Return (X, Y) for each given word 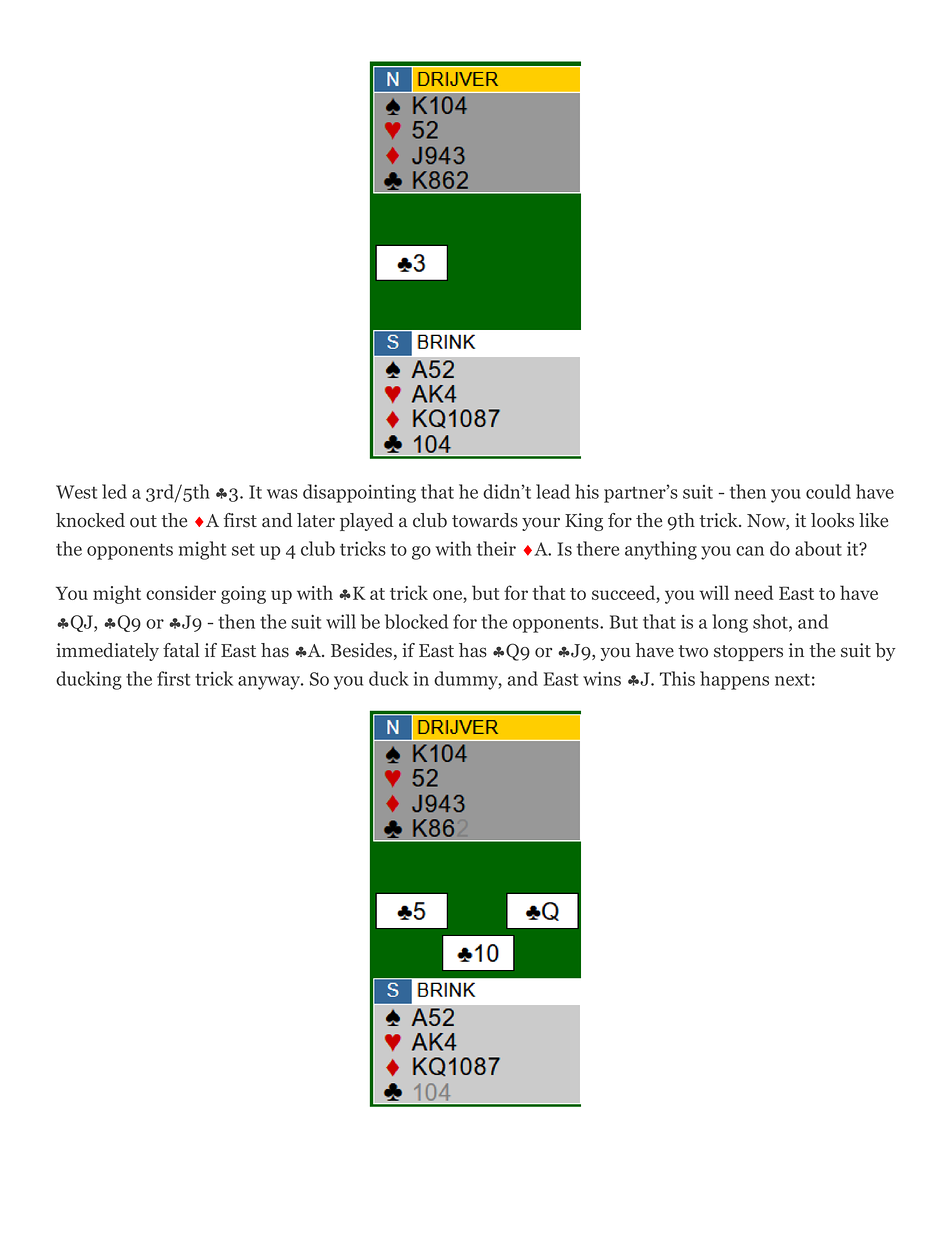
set (243, 550)
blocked (416, 621)
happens (734, 680)
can (750, 551)
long (730, 623)
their (496, 548)
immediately (107, 652)
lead (553, 491)
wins (602, 678)
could (828, 491)
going (243, 595)
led (114, 491)
